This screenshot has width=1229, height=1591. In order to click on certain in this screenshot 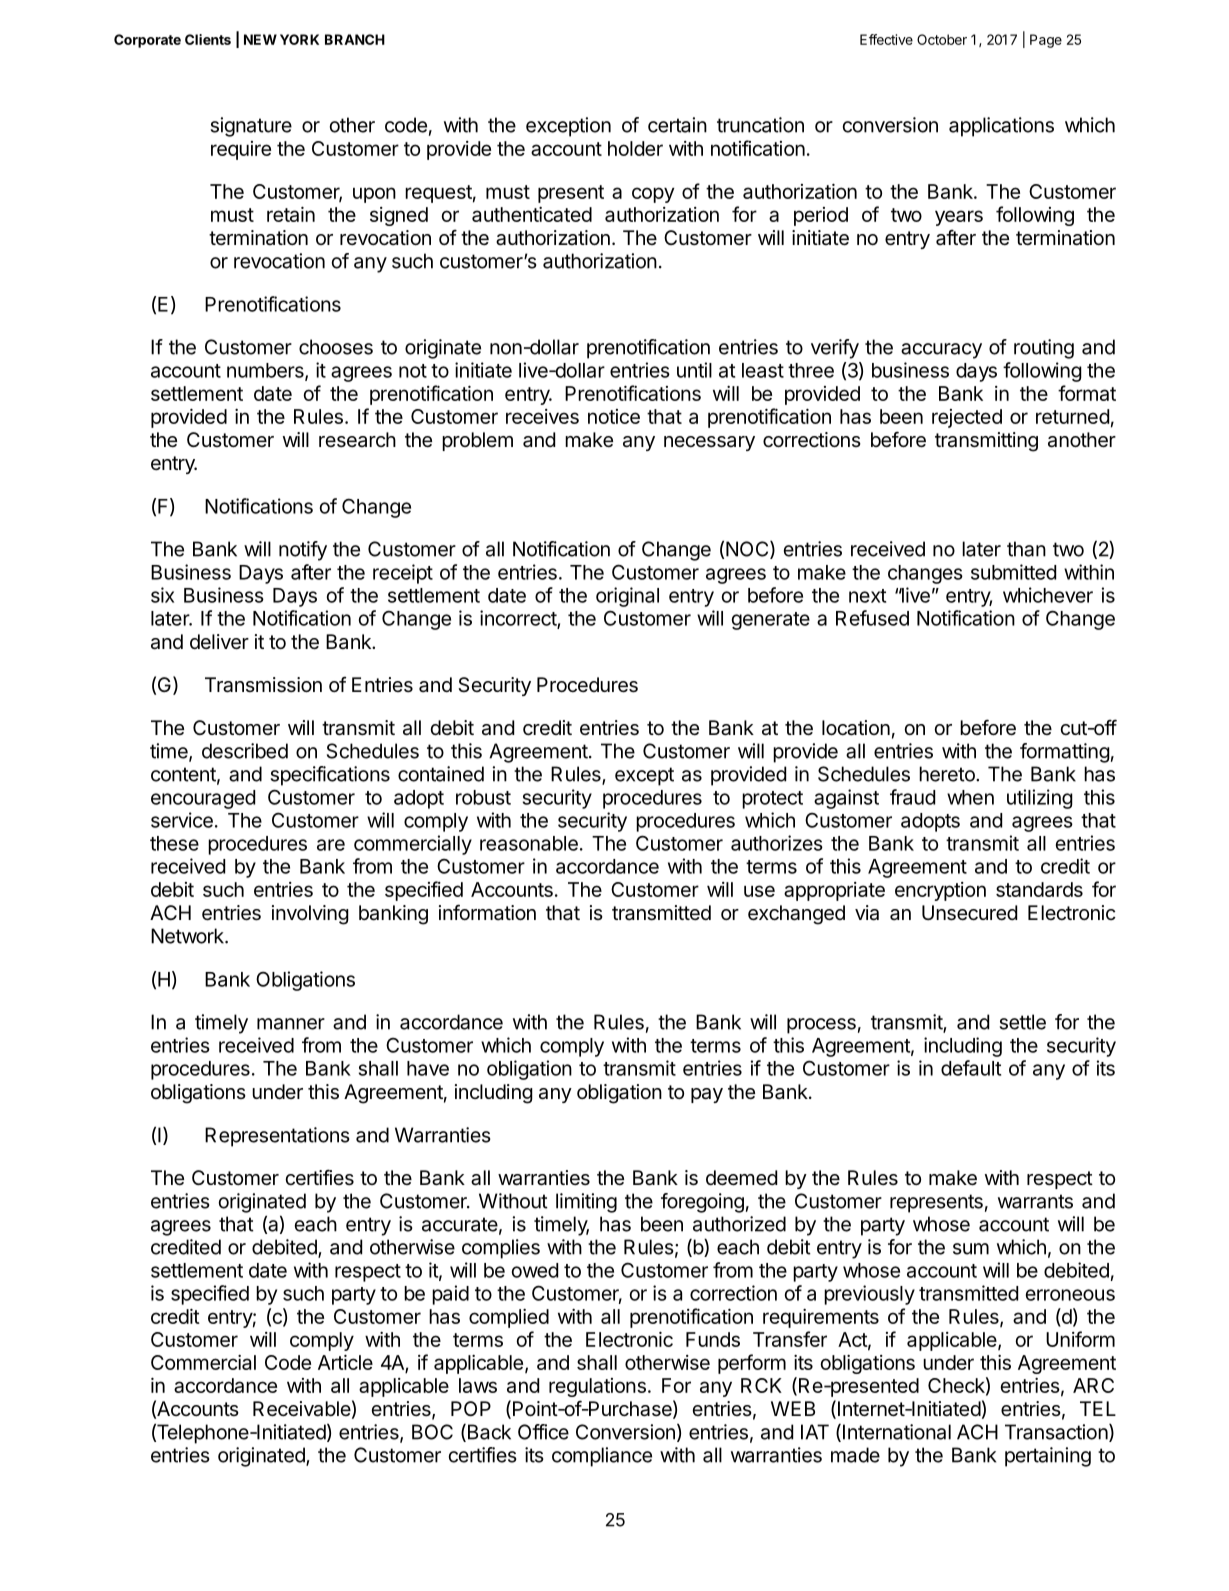, I will do `click(677, 125)`.
